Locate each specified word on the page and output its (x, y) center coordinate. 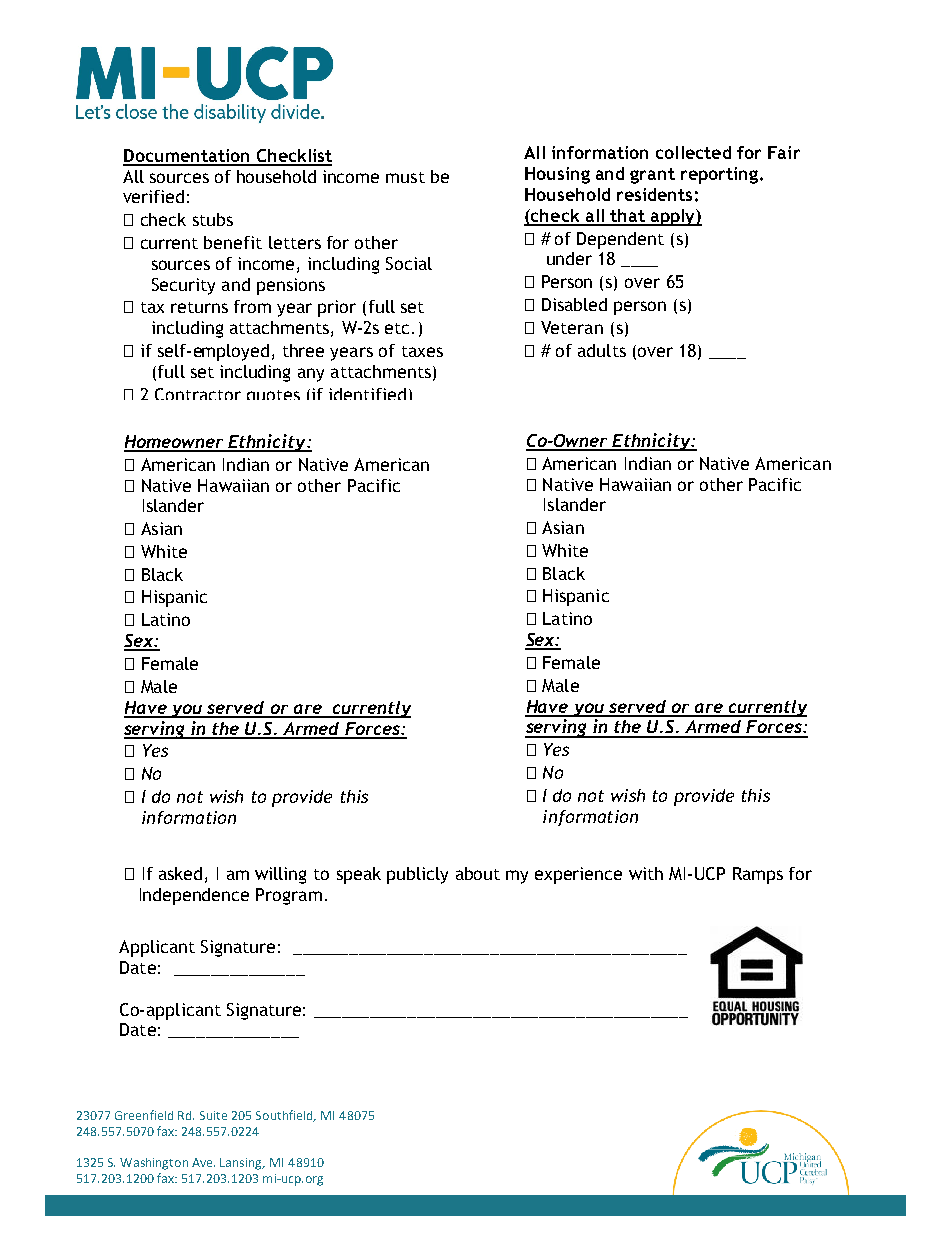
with (646, 873)
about (478, 873)
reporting (719, 175)
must (405, 177)
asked (180, 873)
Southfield (286, 1116)
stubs (213, 219)
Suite (213, 1115)
